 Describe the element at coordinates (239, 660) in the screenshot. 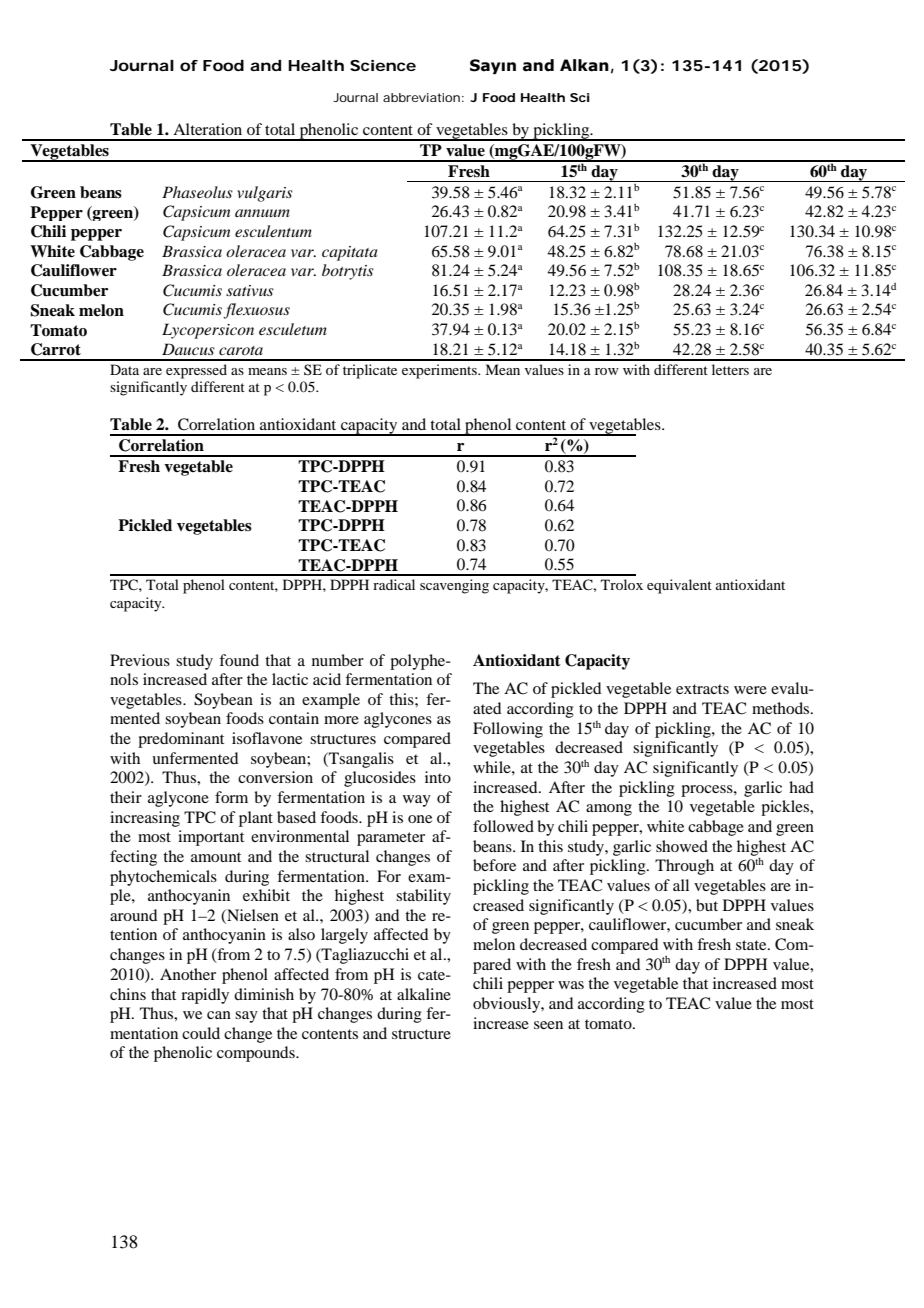

I see `found` at that location.
